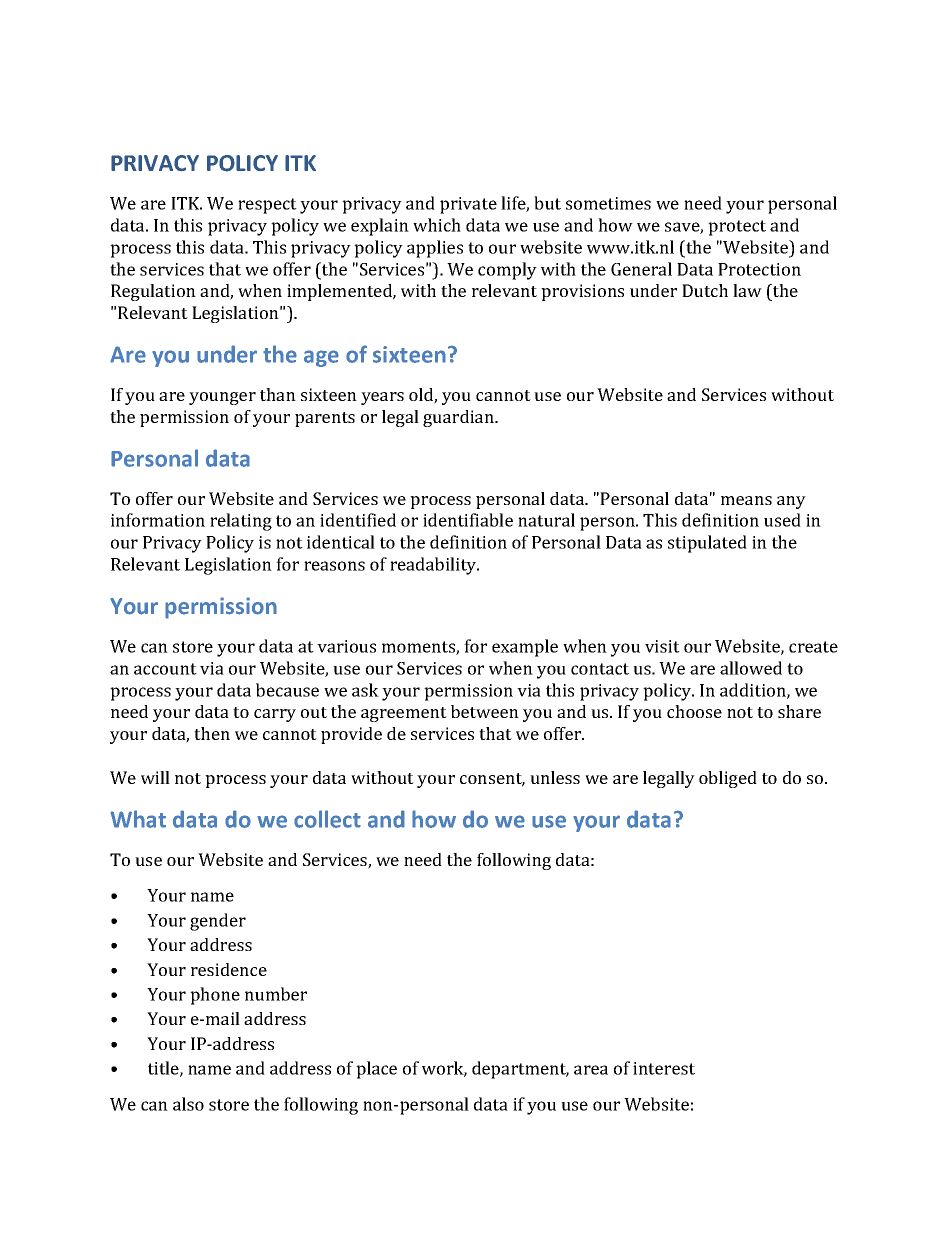  I want to click on interest, so click(664, 1068).
